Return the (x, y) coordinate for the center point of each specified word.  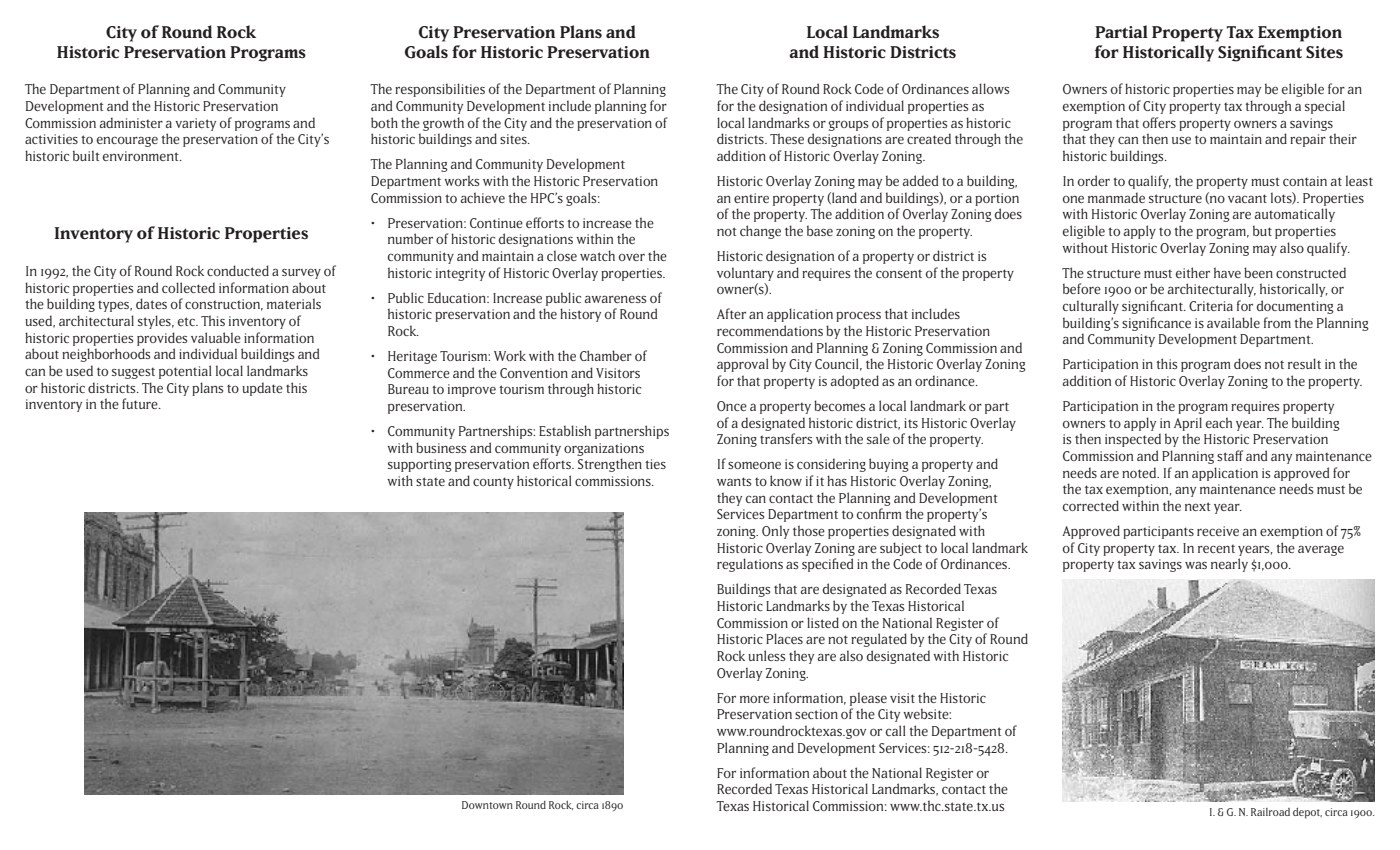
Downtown (487, 805)
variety (195, 124)
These (787, 138)
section (816, 714)
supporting (420, 465)
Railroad (1270, 812)
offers (1159, 122)
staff (1230, 455)
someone (754, 465)
